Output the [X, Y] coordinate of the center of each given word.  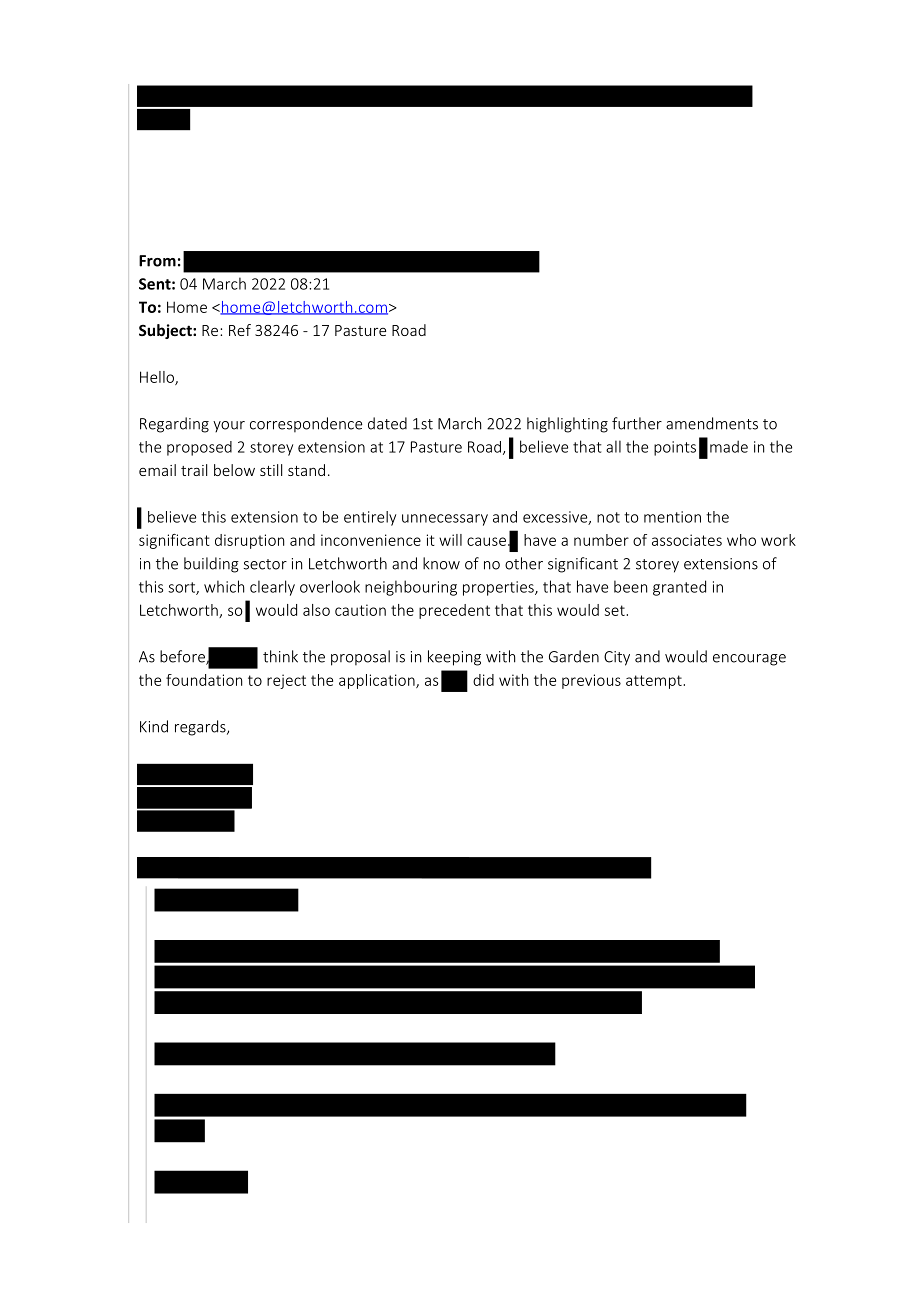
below [234, 470]
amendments [712, 423]
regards [201, 728]
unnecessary [445, 520]
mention [672, 517]
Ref [240, 330]
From [157, 261]
